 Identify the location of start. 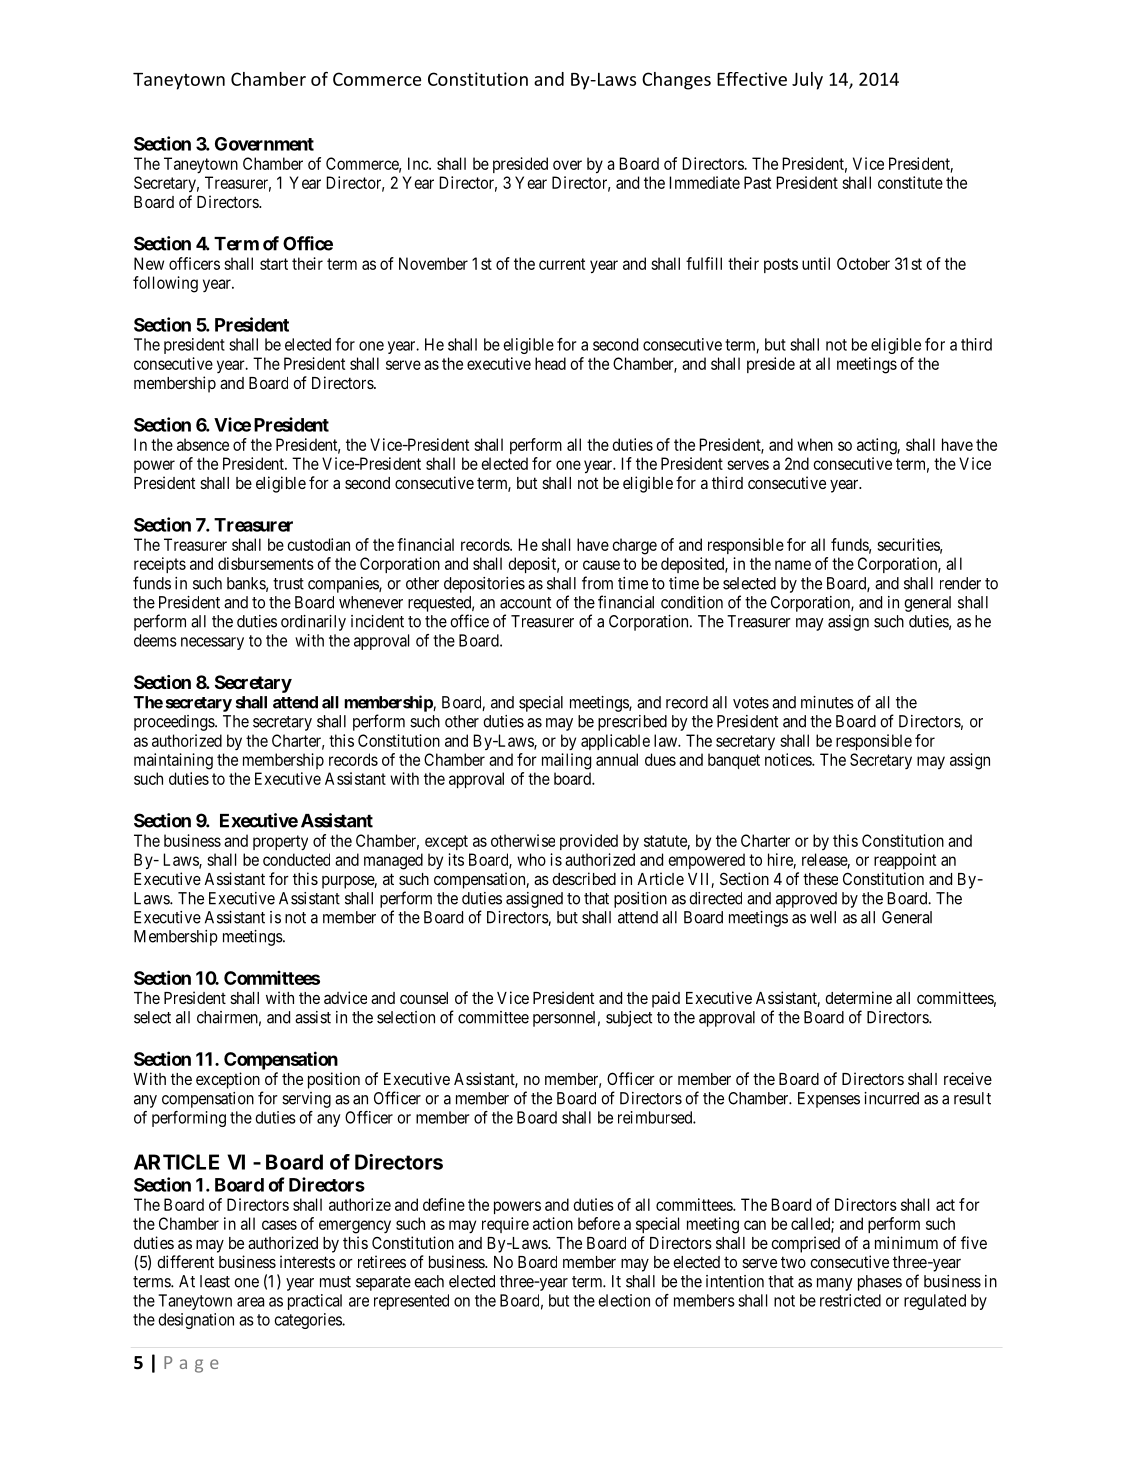
(274, 264).
